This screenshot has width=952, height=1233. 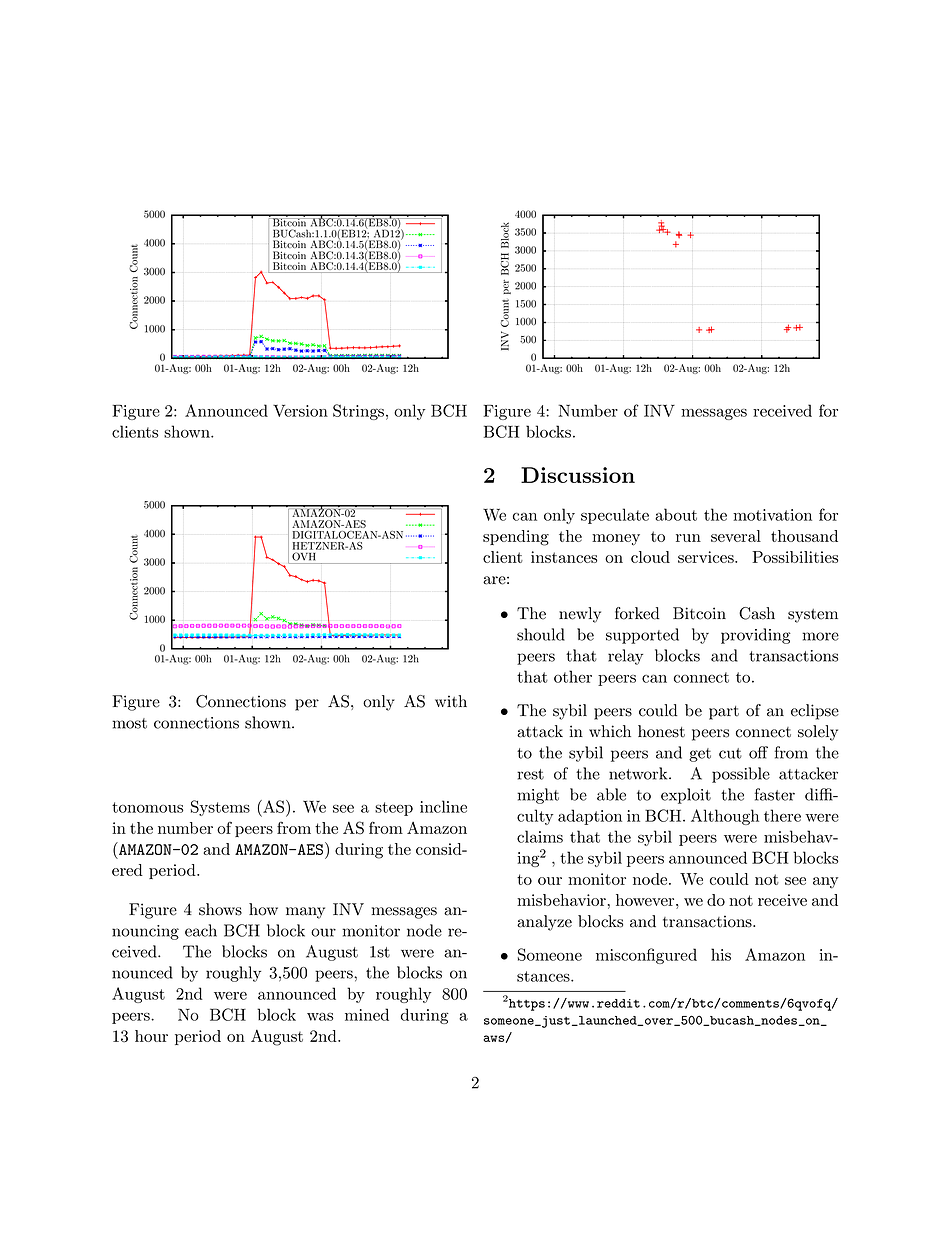 I want to click on Discussion, so click(x=578, y=475).
